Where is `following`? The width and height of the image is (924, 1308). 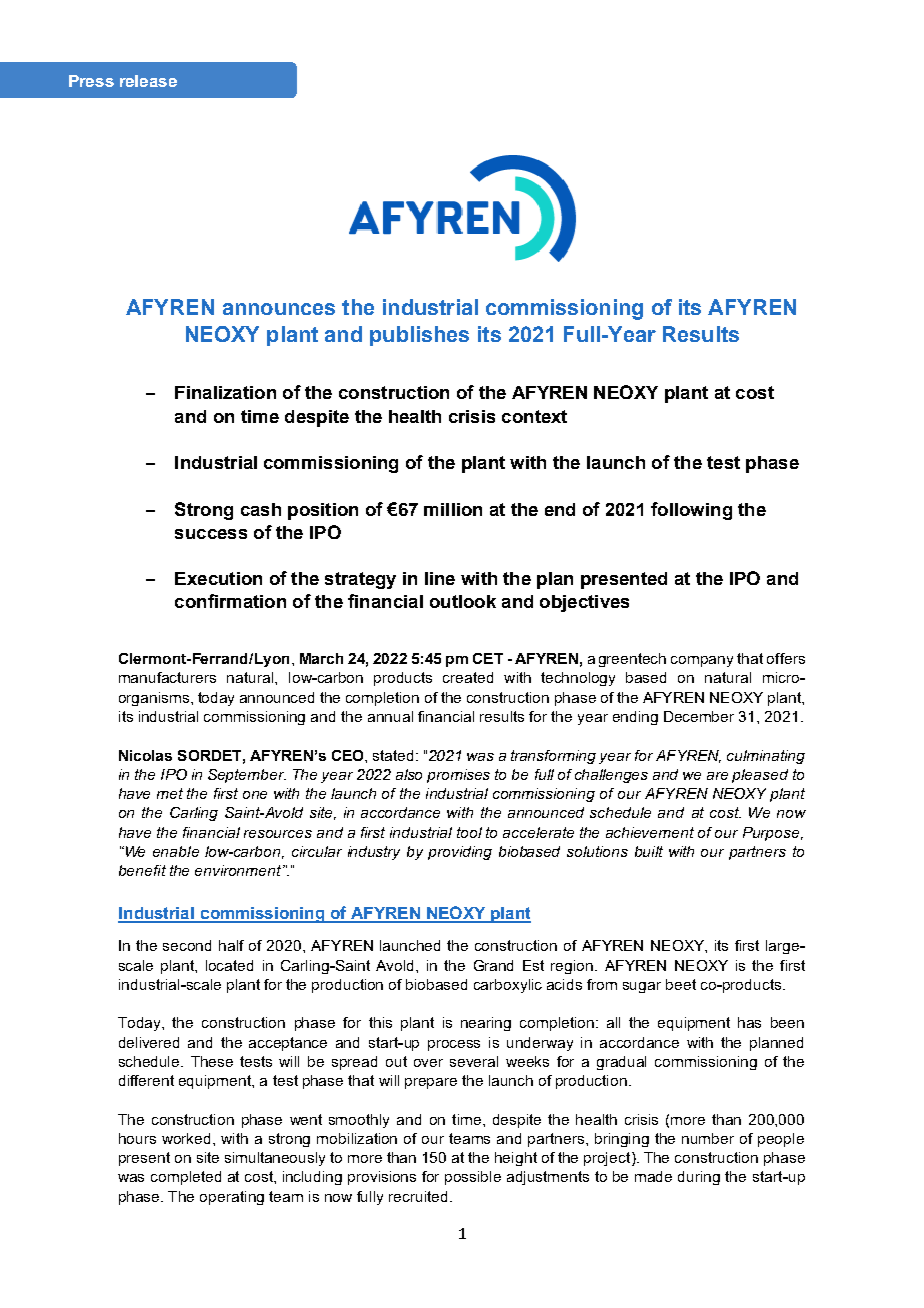
following is located at coordinates (691, 511).
